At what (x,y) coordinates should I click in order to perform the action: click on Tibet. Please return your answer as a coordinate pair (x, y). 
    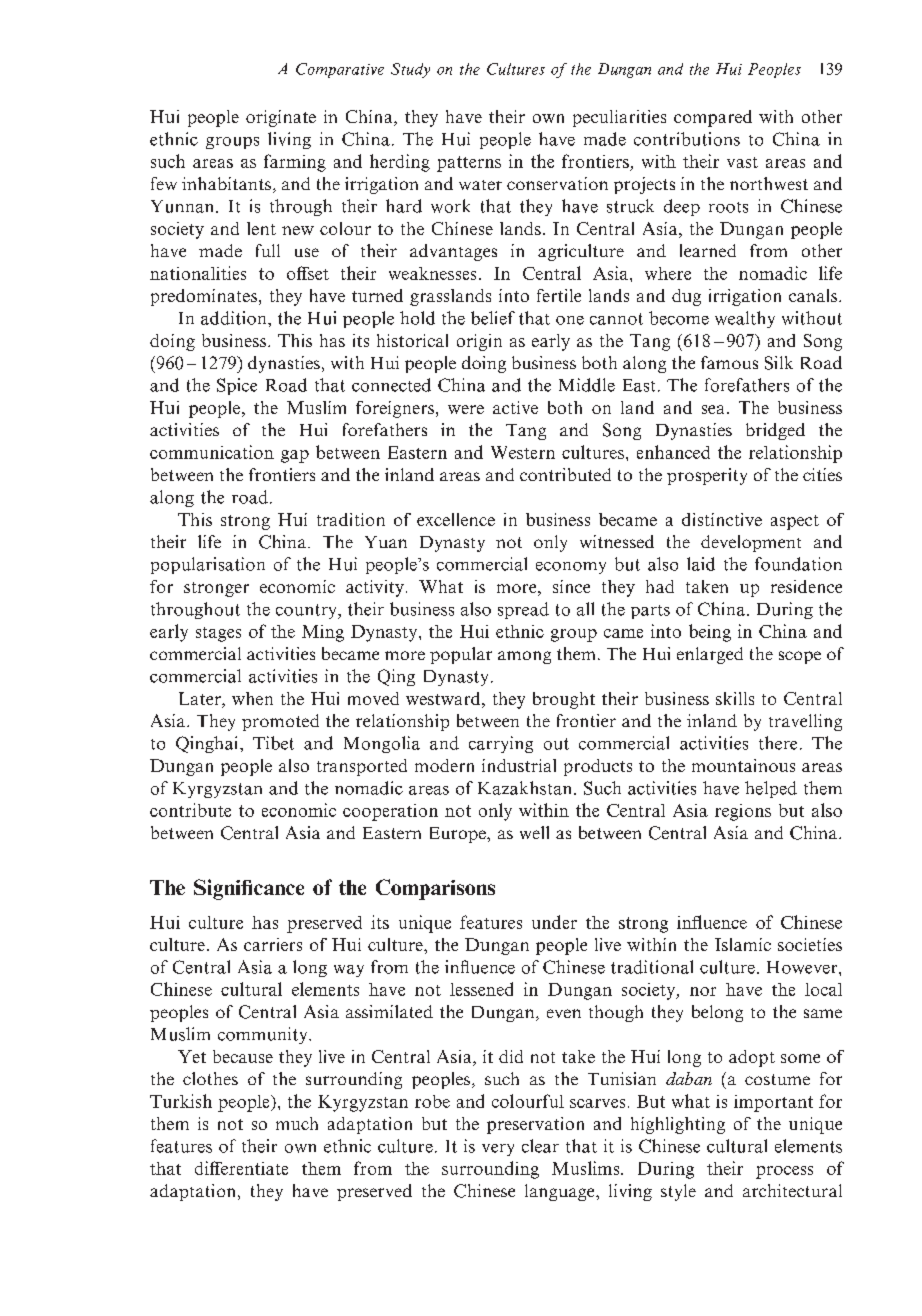
    Looking at the image, I should click on (273, 743).
